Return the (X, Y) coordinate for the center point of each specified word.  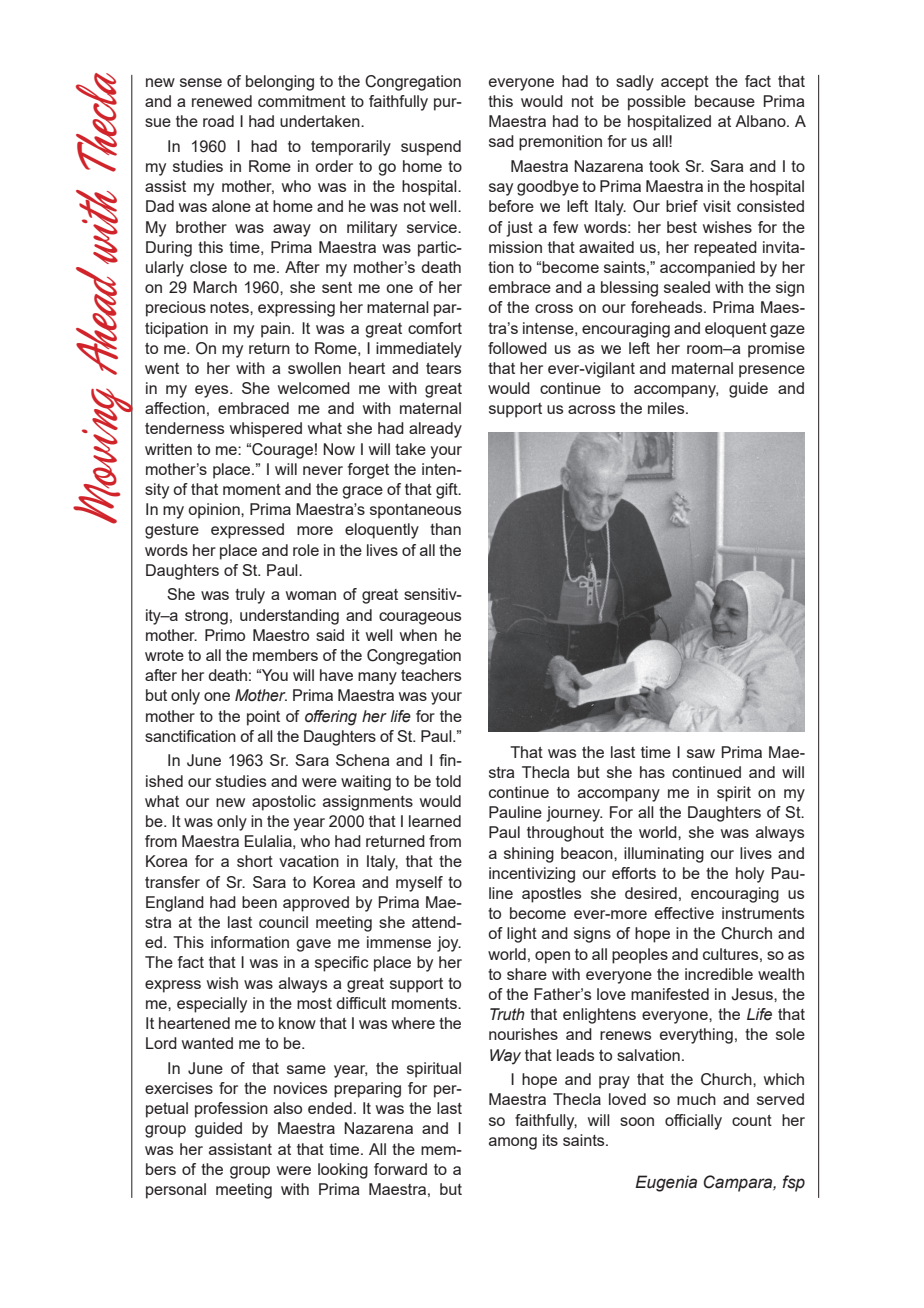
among (513, 1143)
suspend (431, 148)
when (418, 635)
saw (701, 753)
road (218, 121)
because (725, 101)
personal (176, 1191)
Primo (225, 635)
